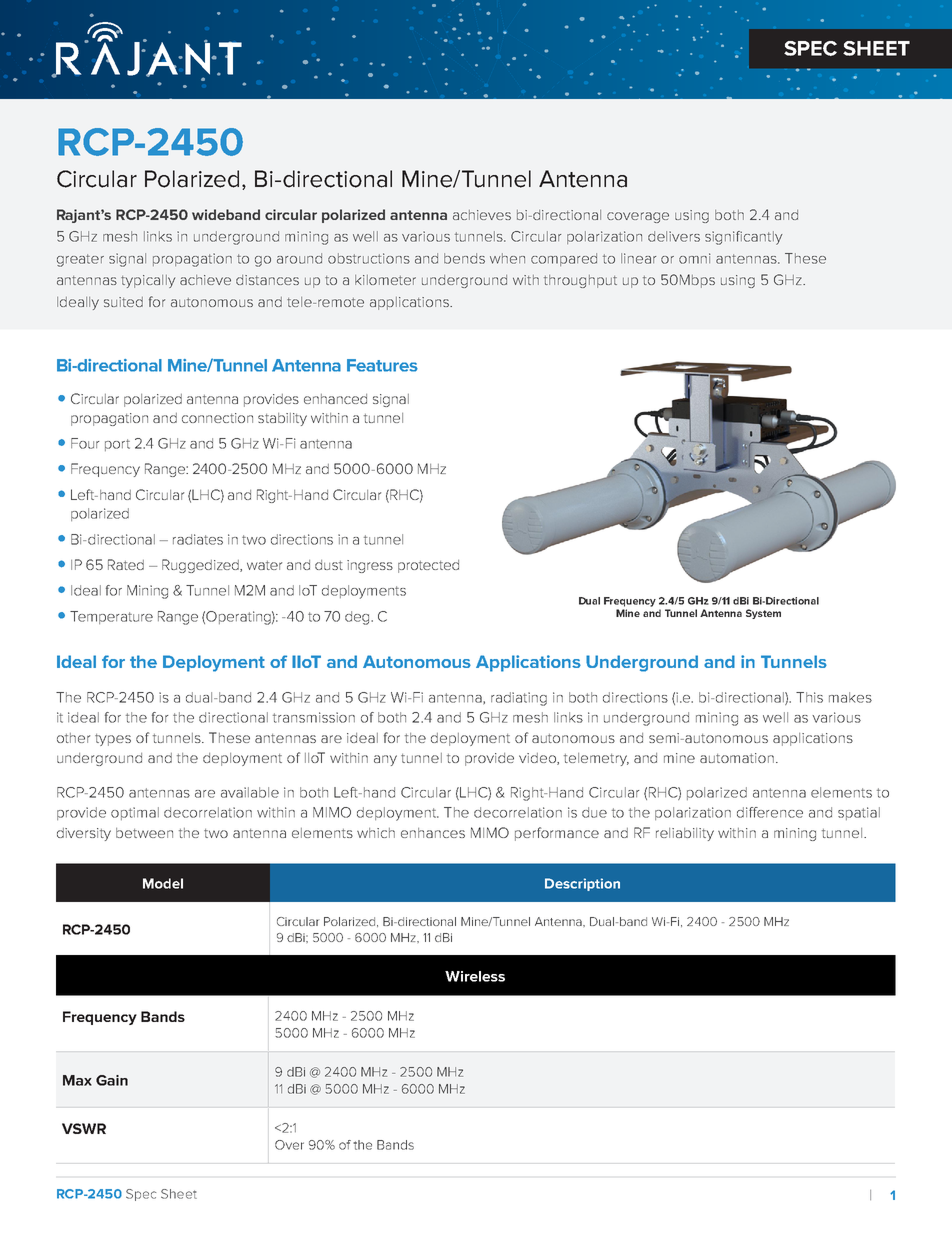 The image size is (952, 1233). What do you see at coordinates (112, 1080) in the image?
I see `Gain` at bounding box center [112, 1080].
